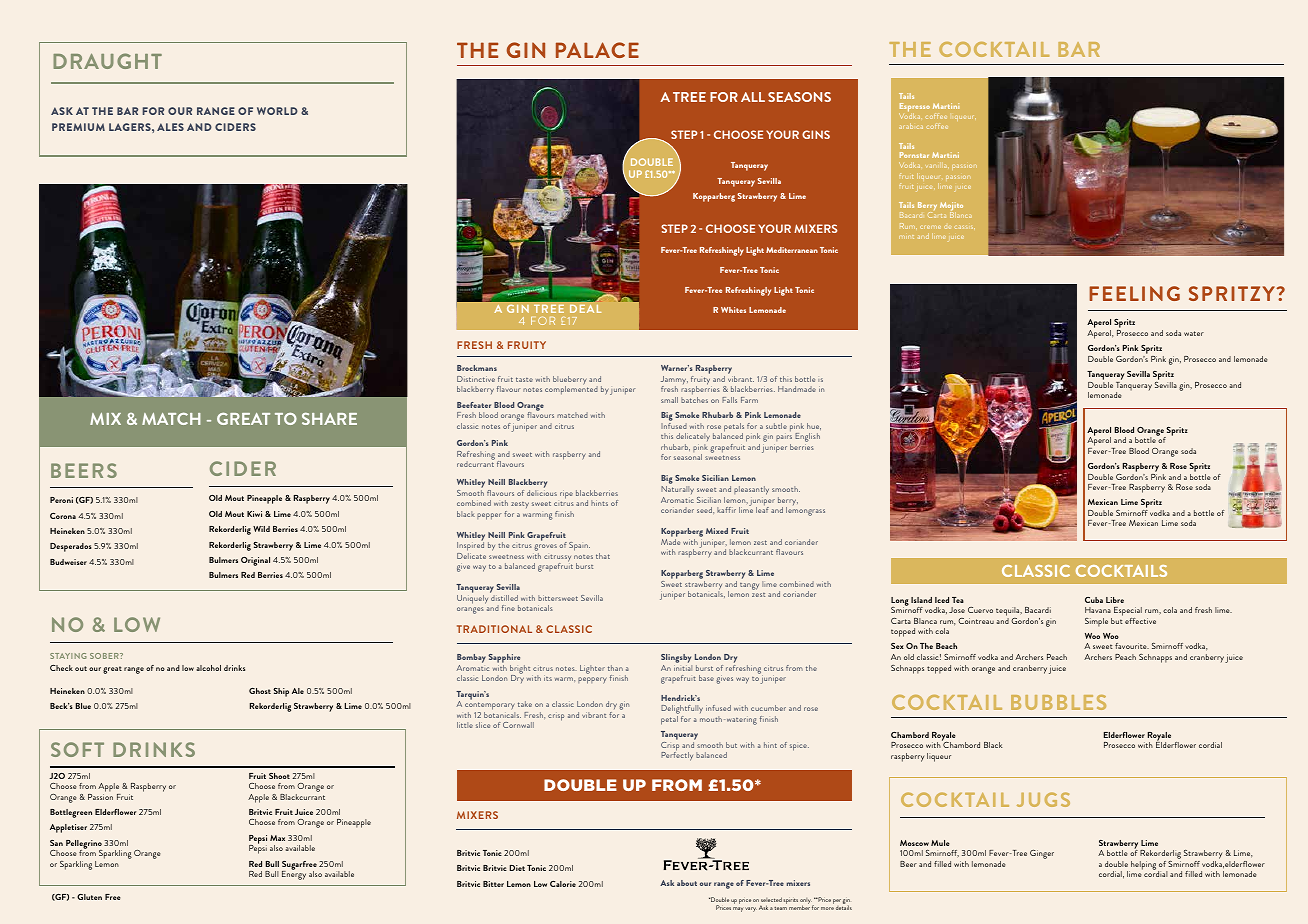 The height and width of the screenshot is (924, 1308). What do you see at coordinates (585, 309) in the screenshot?
I see `DEAL` at bounding box center [585, 309].
